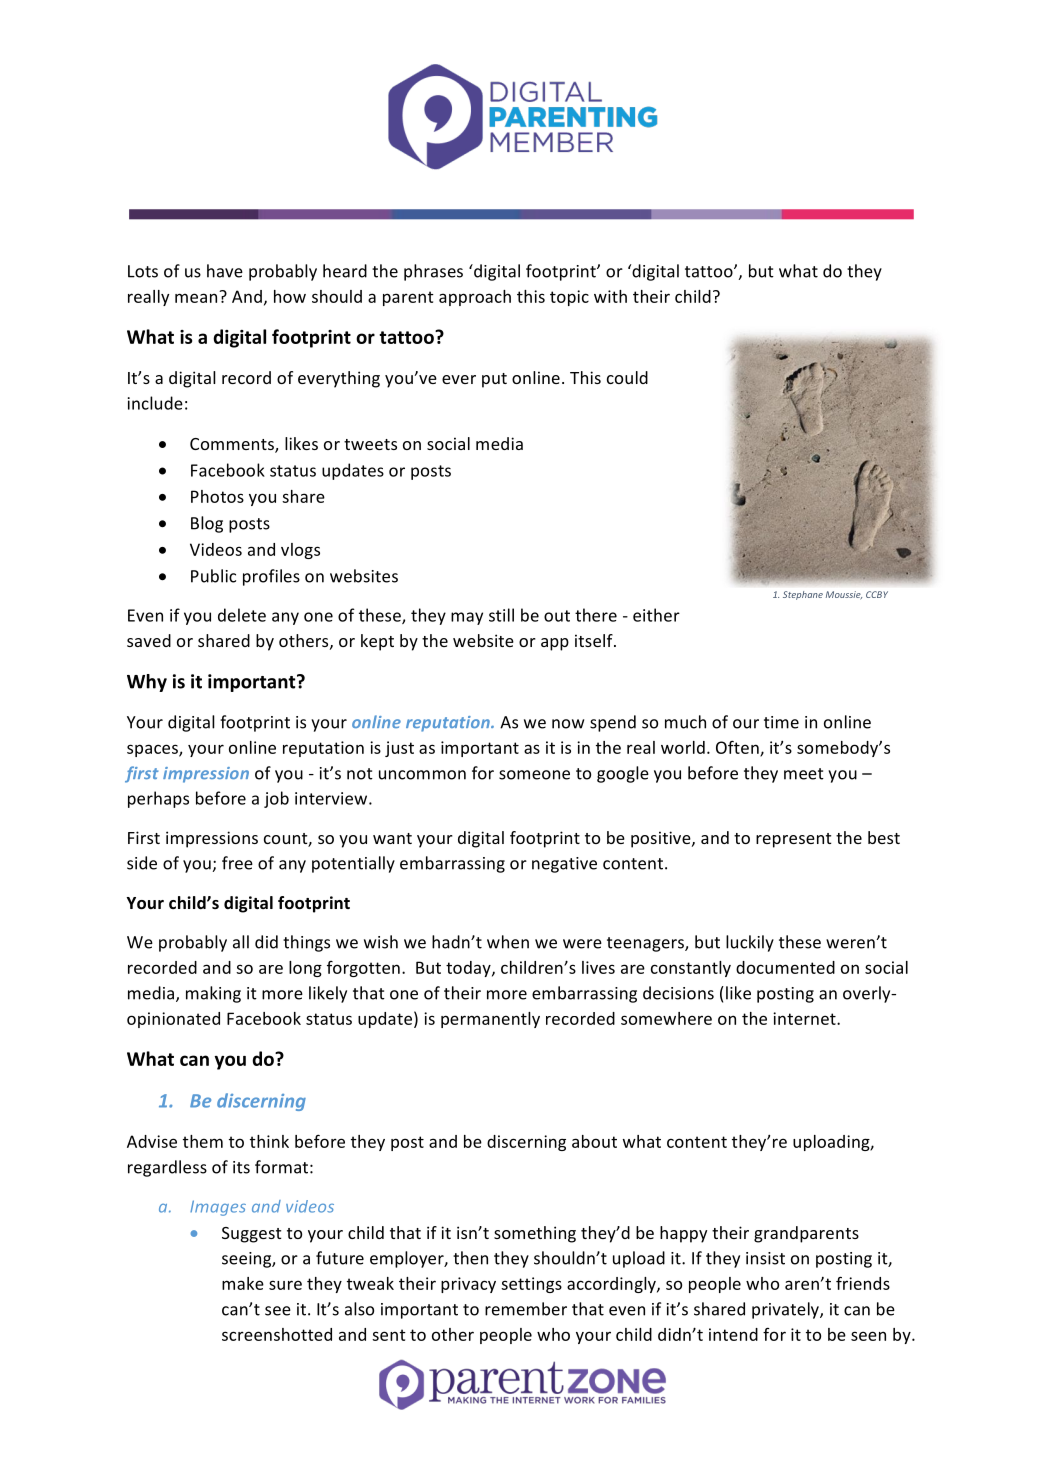 The image size is (1045, 1477). I want to click on with, so click(610, 296).
